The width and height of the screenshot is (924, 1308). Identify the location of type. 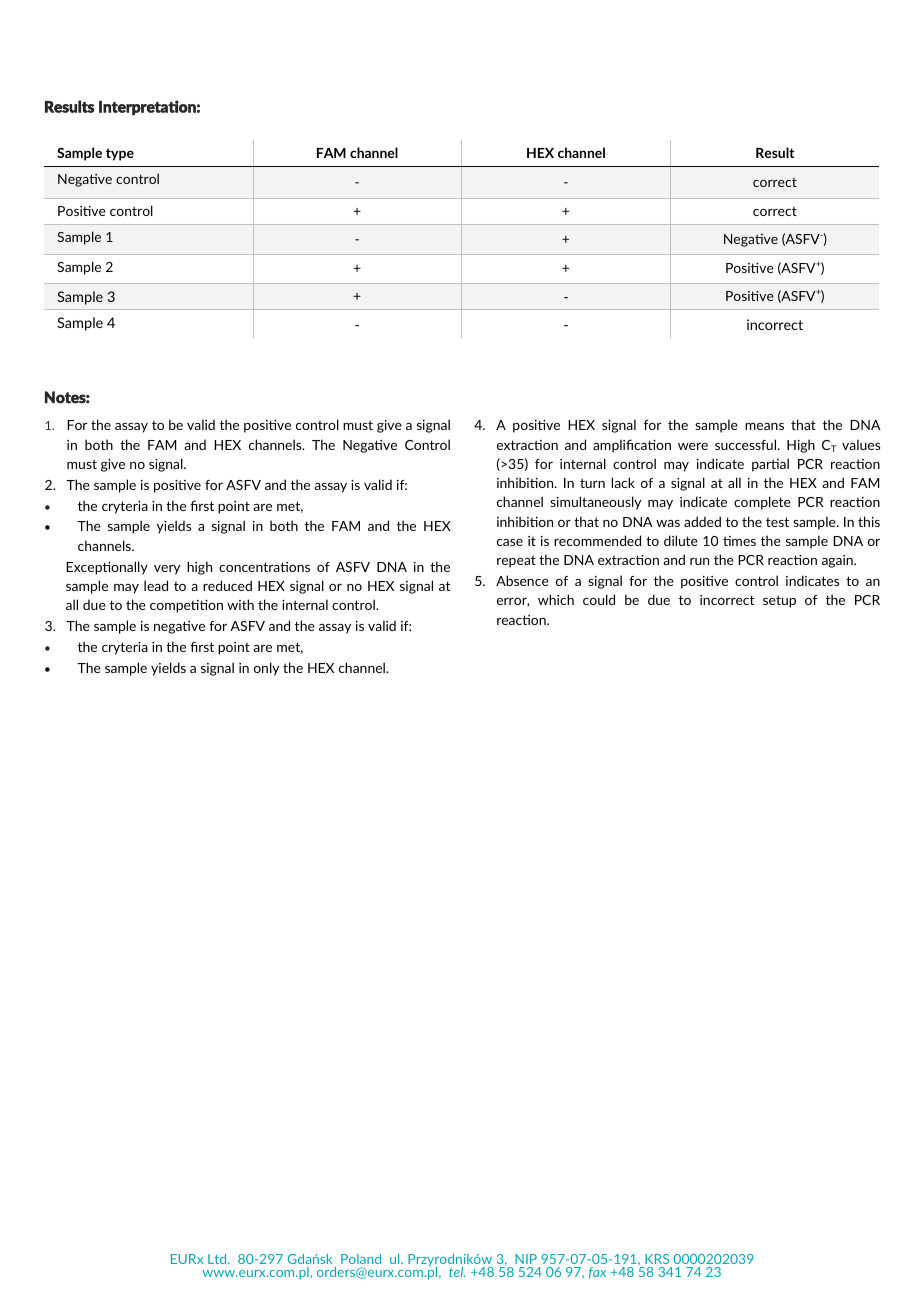
(120, 154).
